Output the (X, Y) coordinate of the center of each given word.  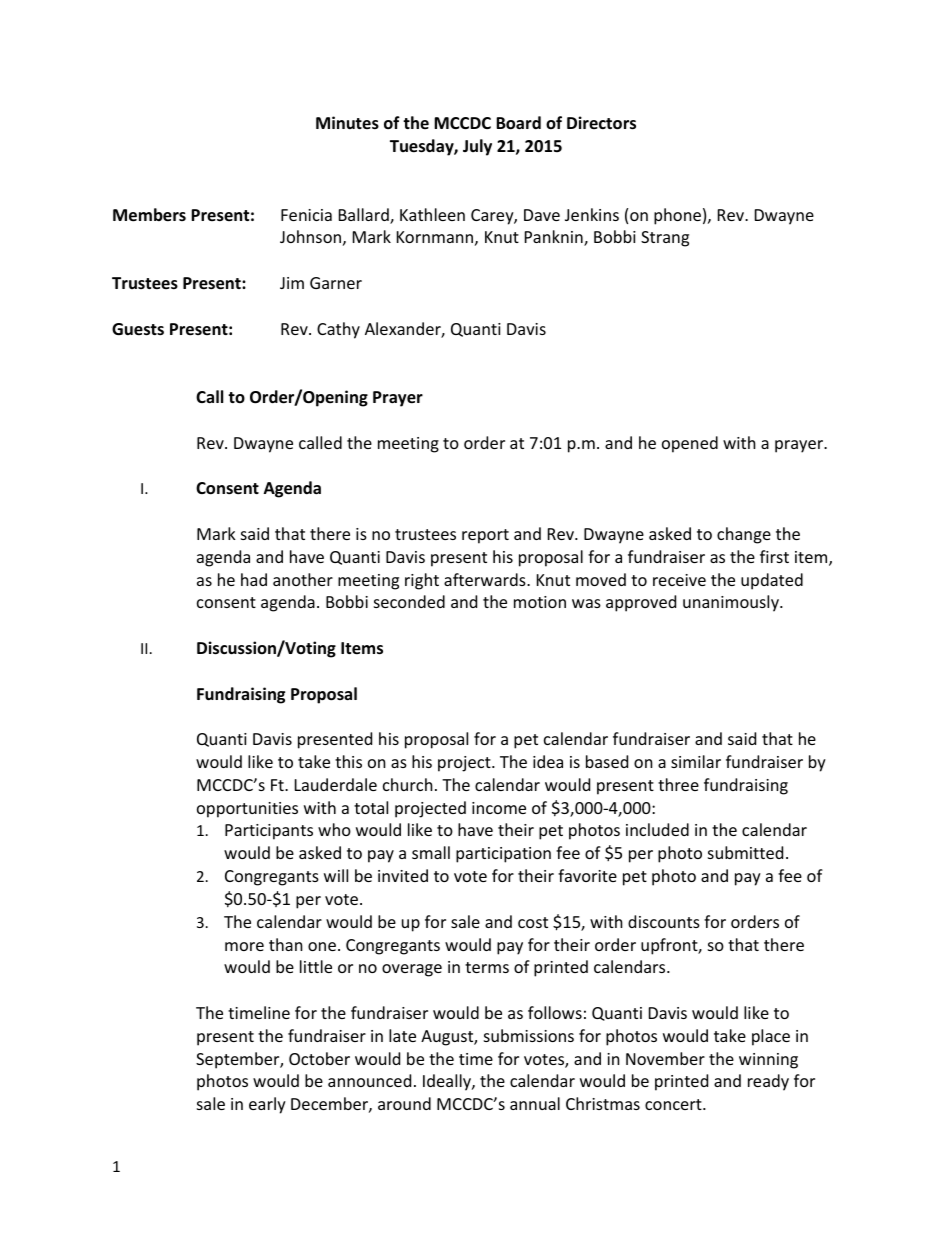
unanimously (732, 603)
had (254, 579)
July (477, 147)
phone (677, 216)
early (267, 1105)
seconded (409, 601)
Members (149, 215)
